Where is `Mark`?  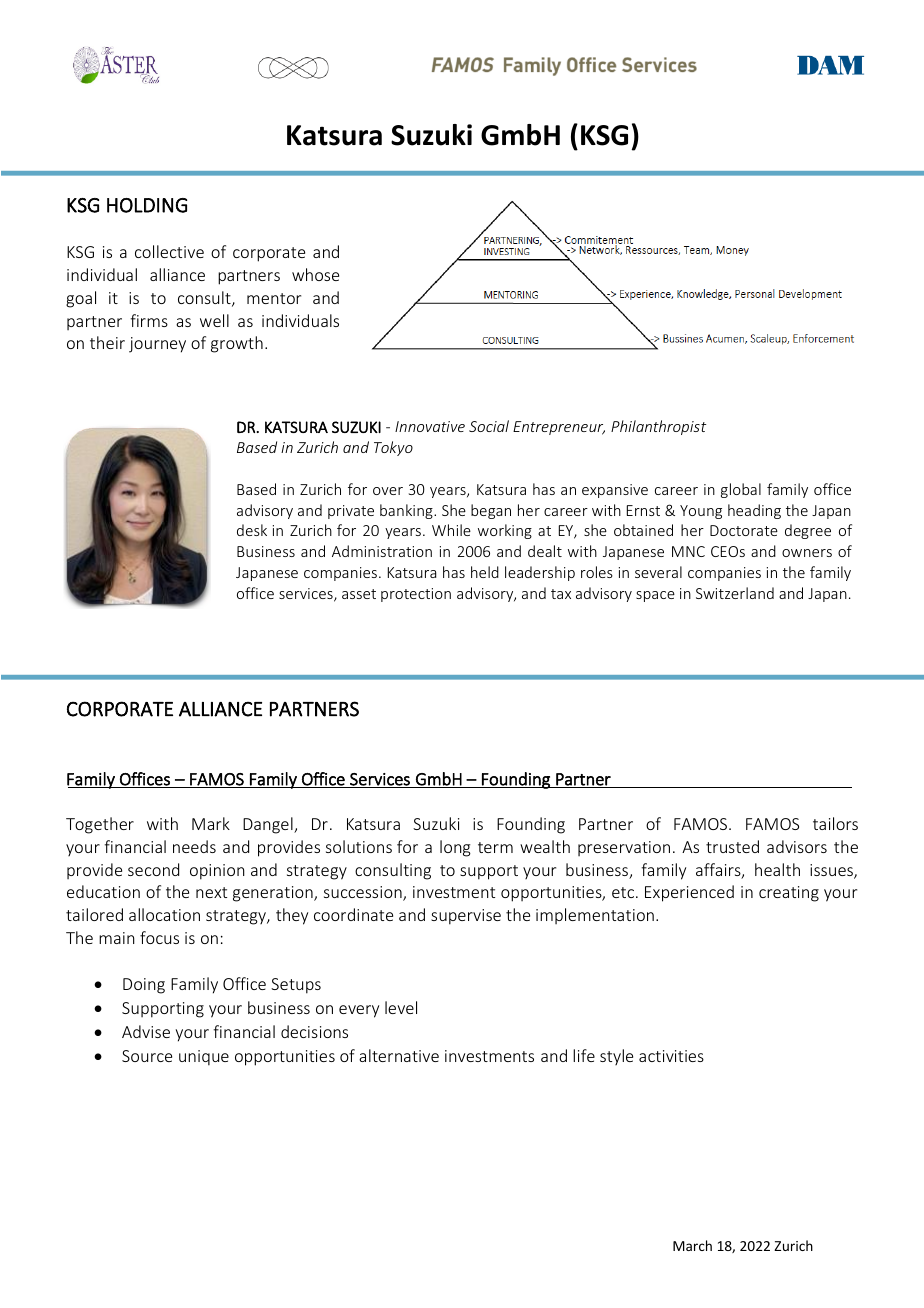 Mark is located at coordinates (211, 823).
